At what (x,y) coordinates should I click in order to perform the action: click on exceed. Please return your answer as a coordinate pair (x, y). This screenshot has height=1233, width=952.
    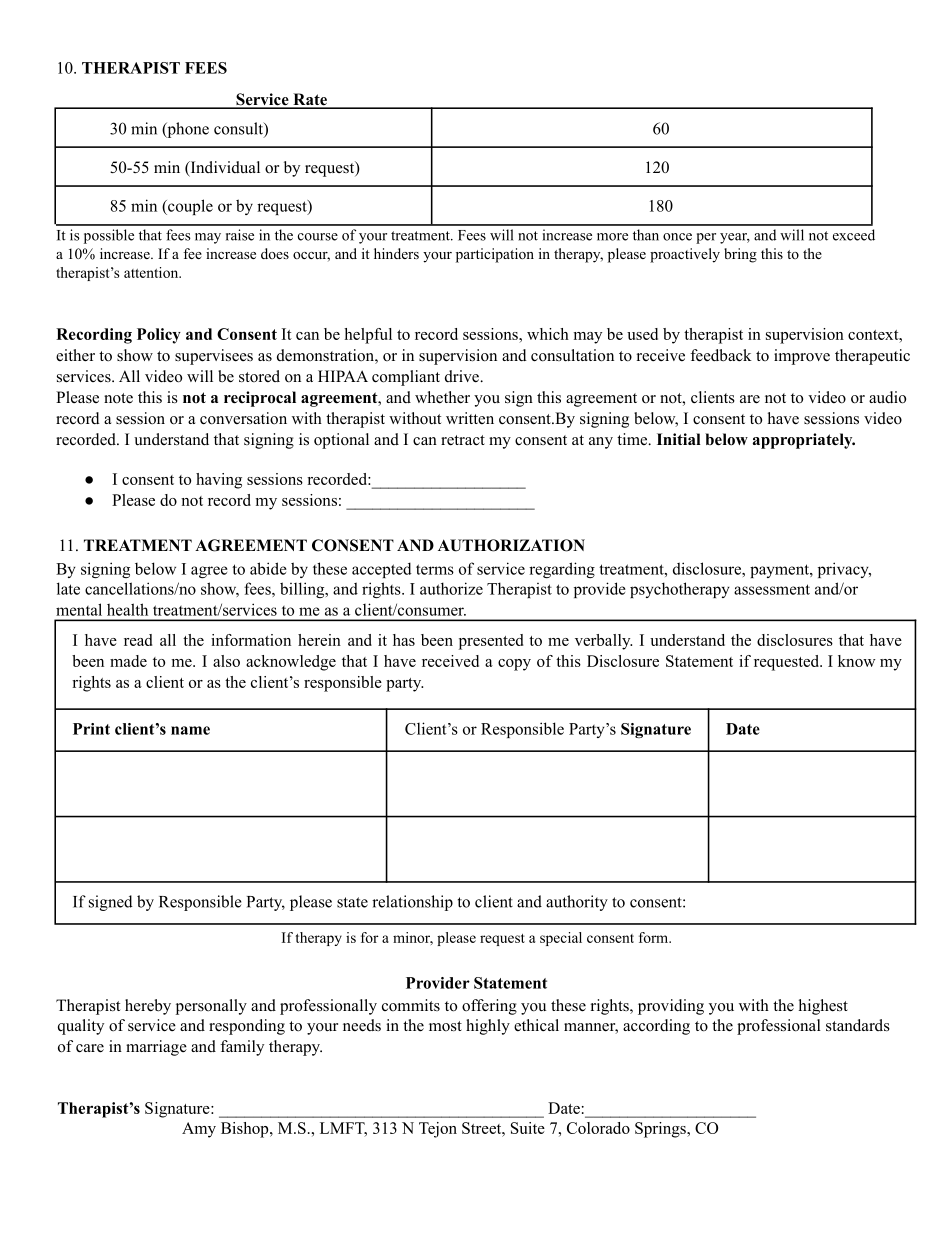
    Looking at the image, I should click on (854, 235).
